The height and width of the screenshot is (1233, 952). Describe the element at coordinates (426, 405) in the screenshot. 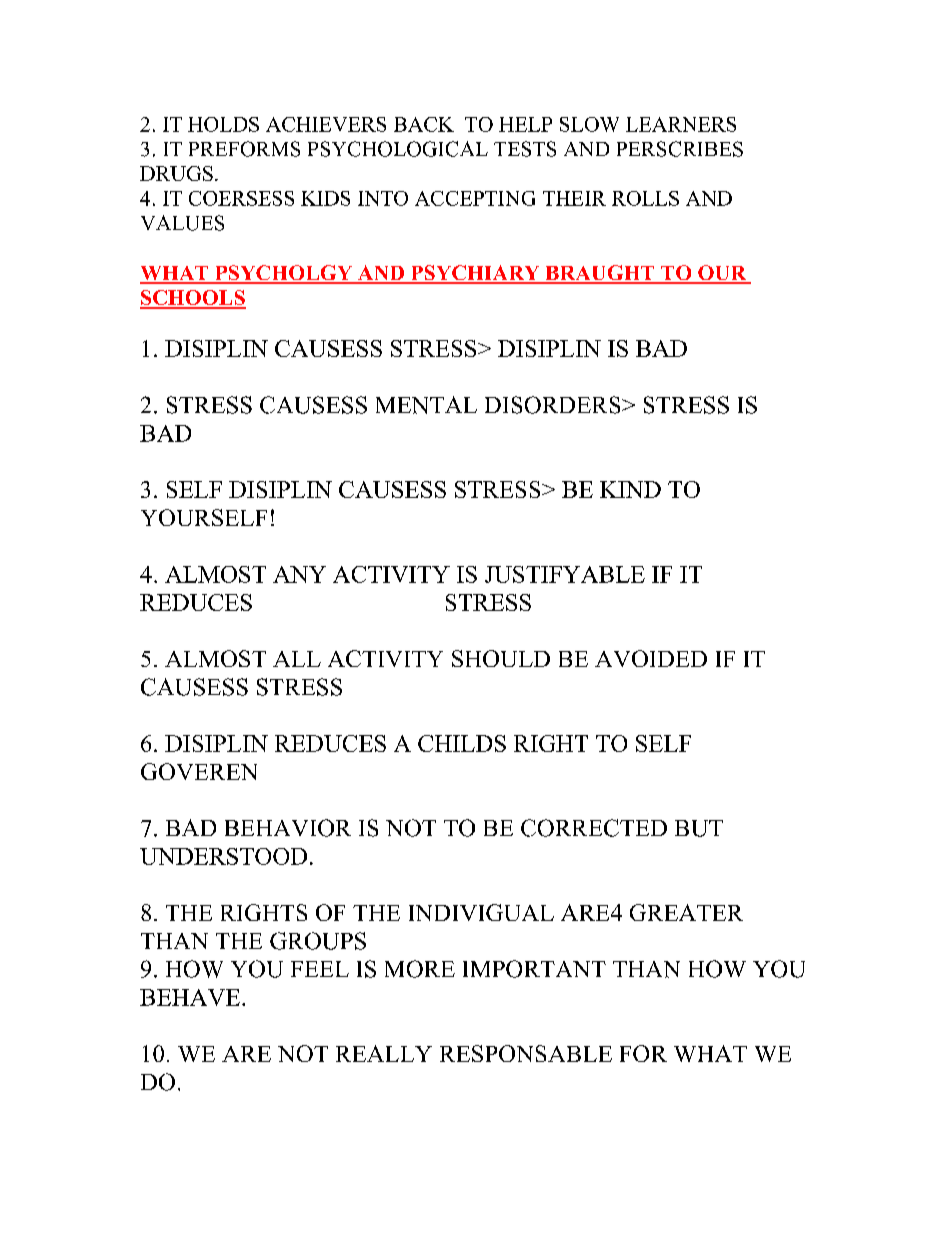

I see `MENTAL` at that location.
